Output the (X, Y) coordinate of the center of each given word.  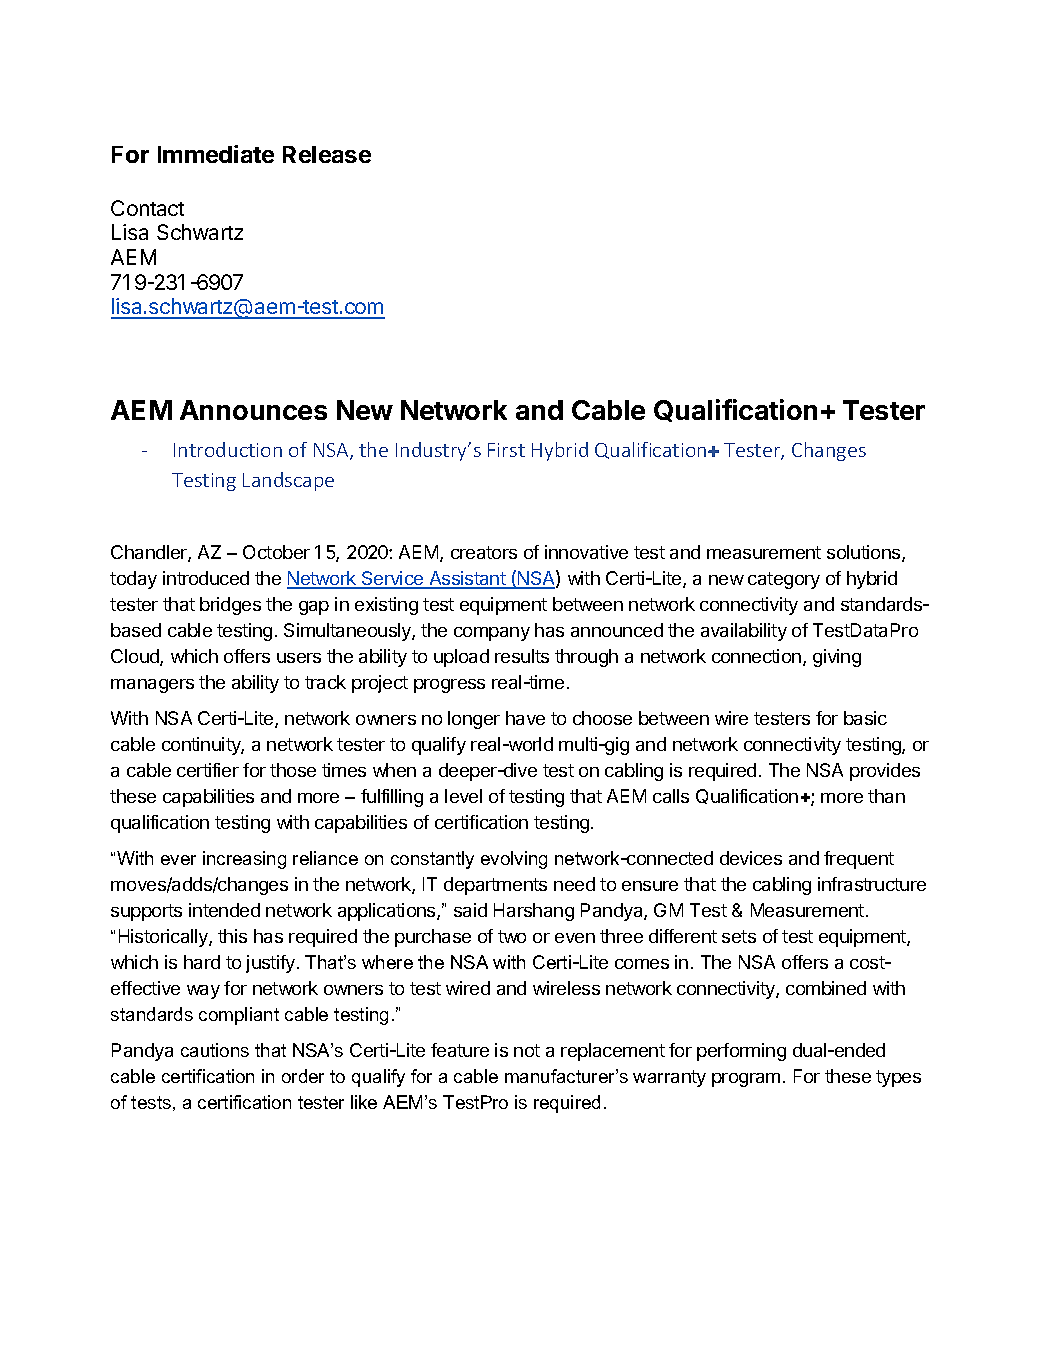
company (492, 634)
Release (327, 154)
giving (837, 658)
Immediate (216, 154)
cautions (215, 1050)
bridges (230, 606)
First (506, 450)
